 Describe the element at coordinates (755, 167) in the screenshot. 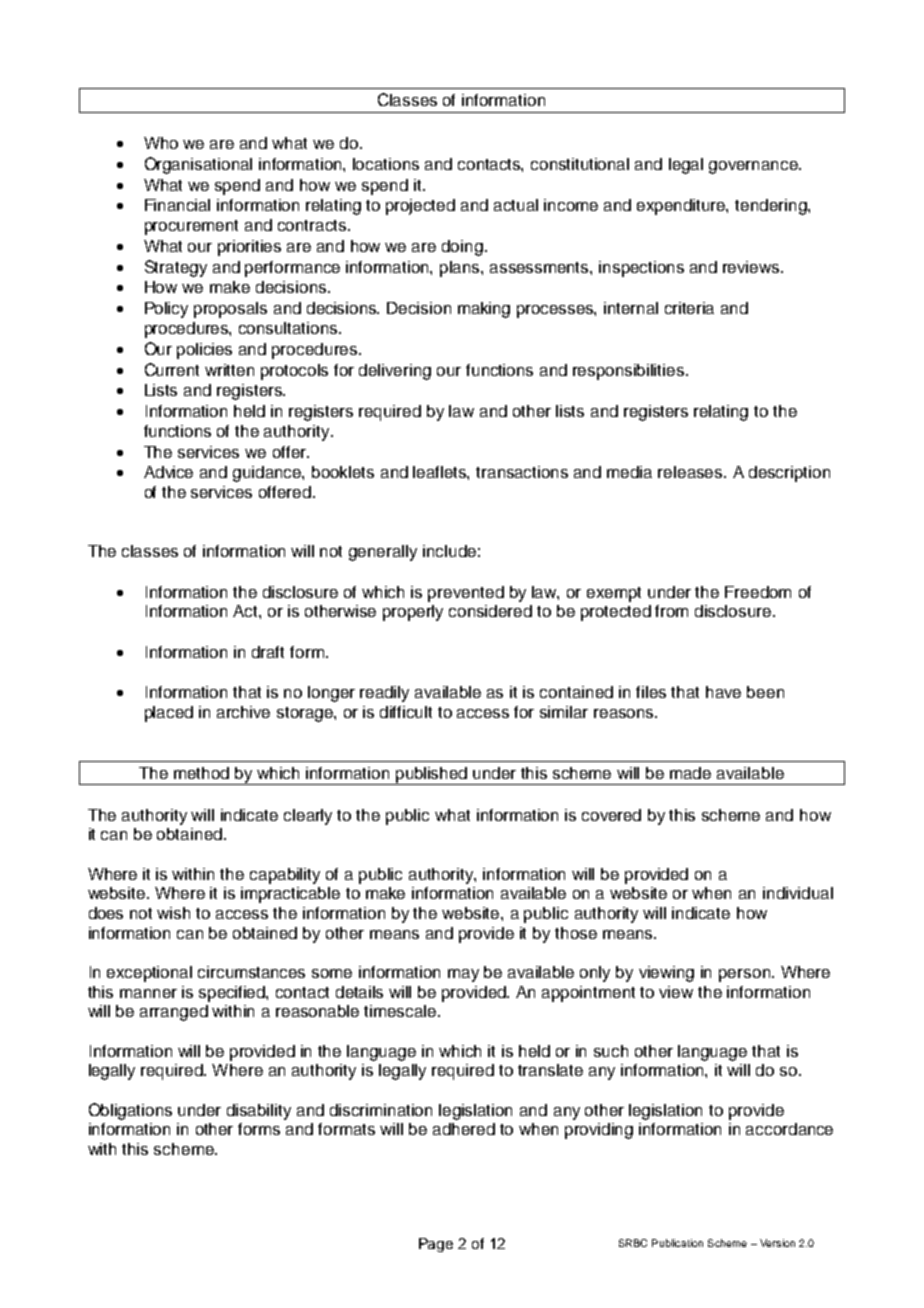

I see `governance` at that location.
